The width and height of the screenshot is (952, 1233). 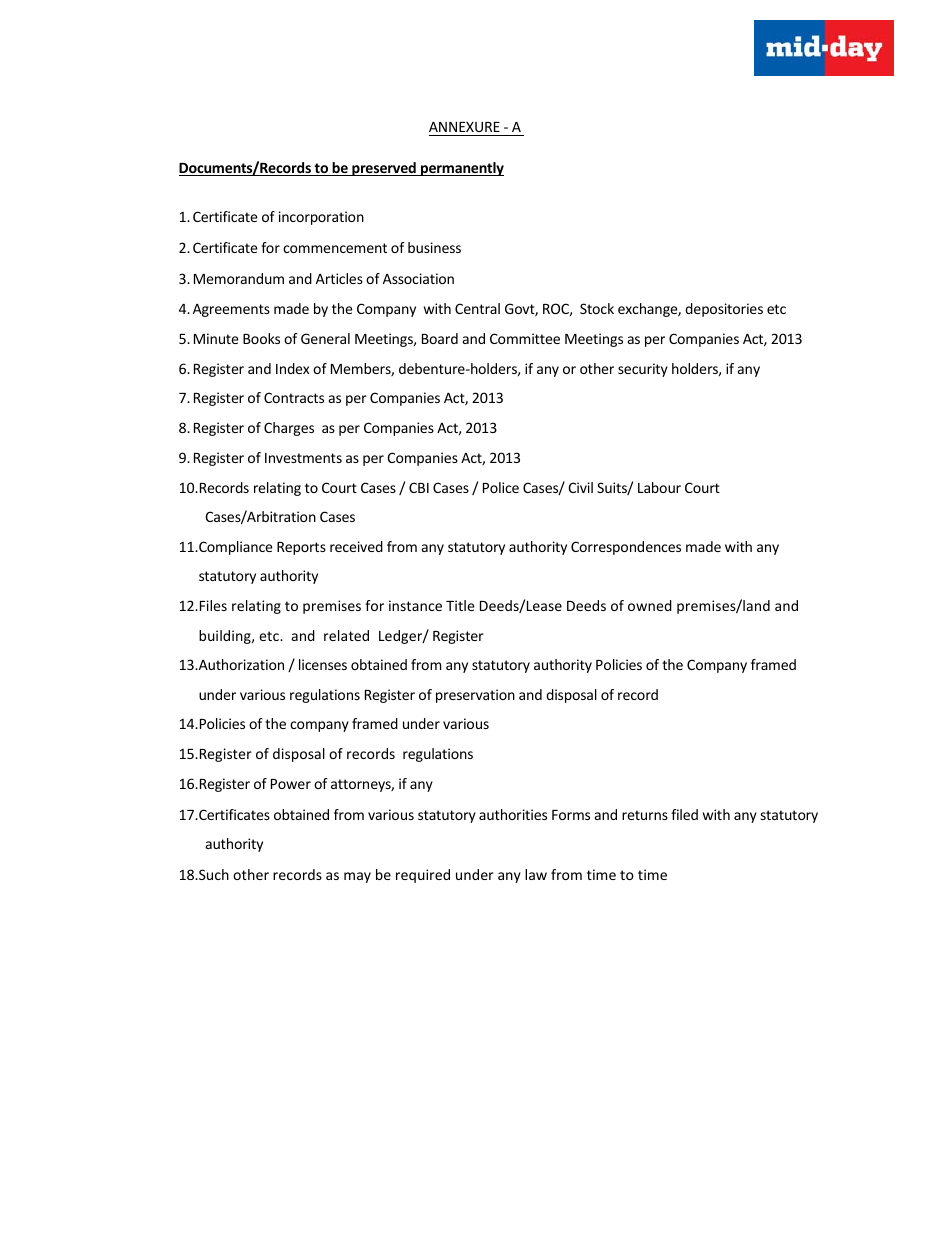 I want to click on Police, so click(x=501, y=487).
